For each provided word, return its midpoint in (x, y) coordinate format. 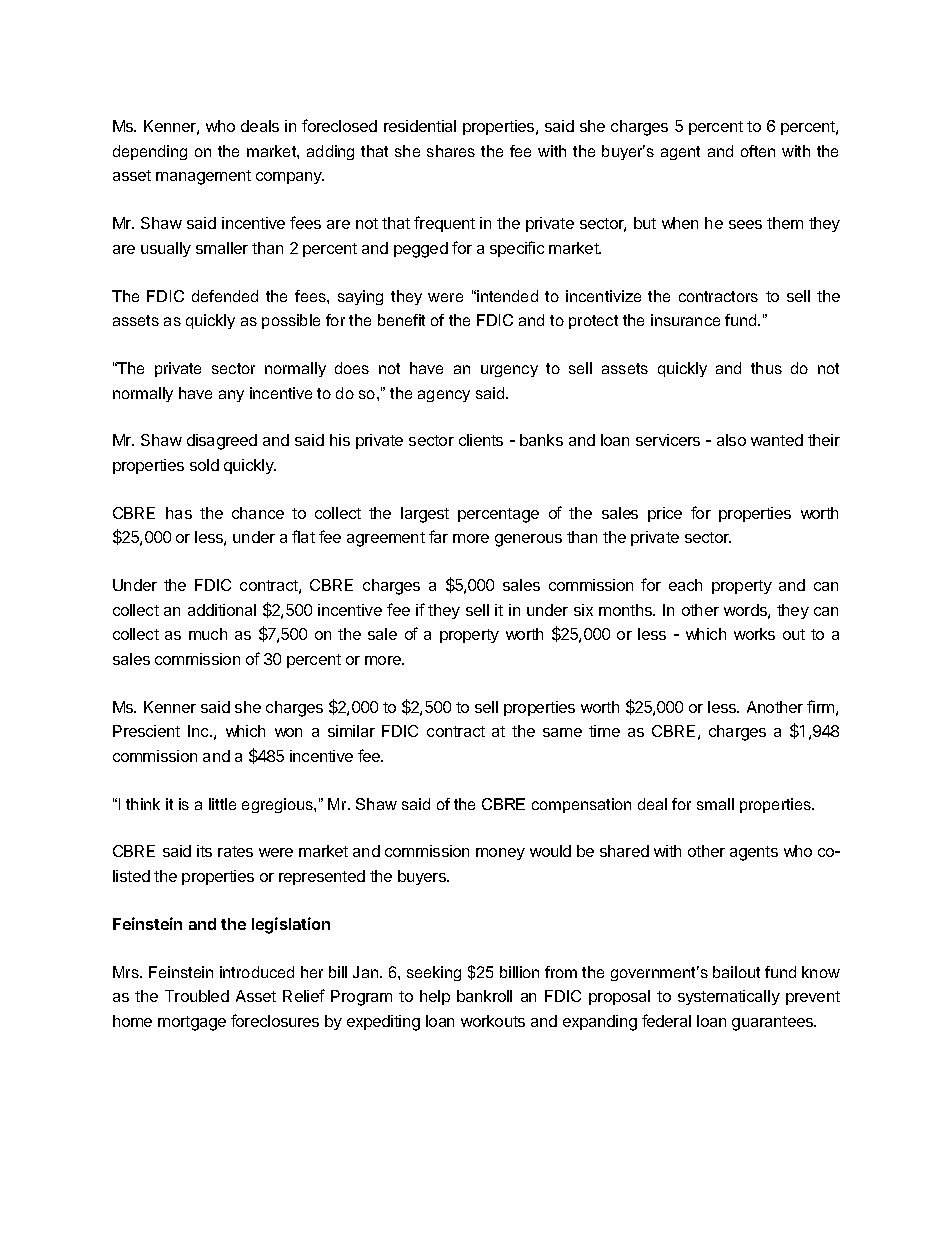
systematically (729, 997)
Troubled (197, 996)
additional (222, 610)
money (500, 854)
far (438, 536)
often (758, 151)
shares (451, 151)
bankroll (484, 996)
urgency (509, 371)
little (222, 804)
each (685, 585)
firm (820, 706)
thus (766, 368)
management (203, 177)
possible (291, 321)
